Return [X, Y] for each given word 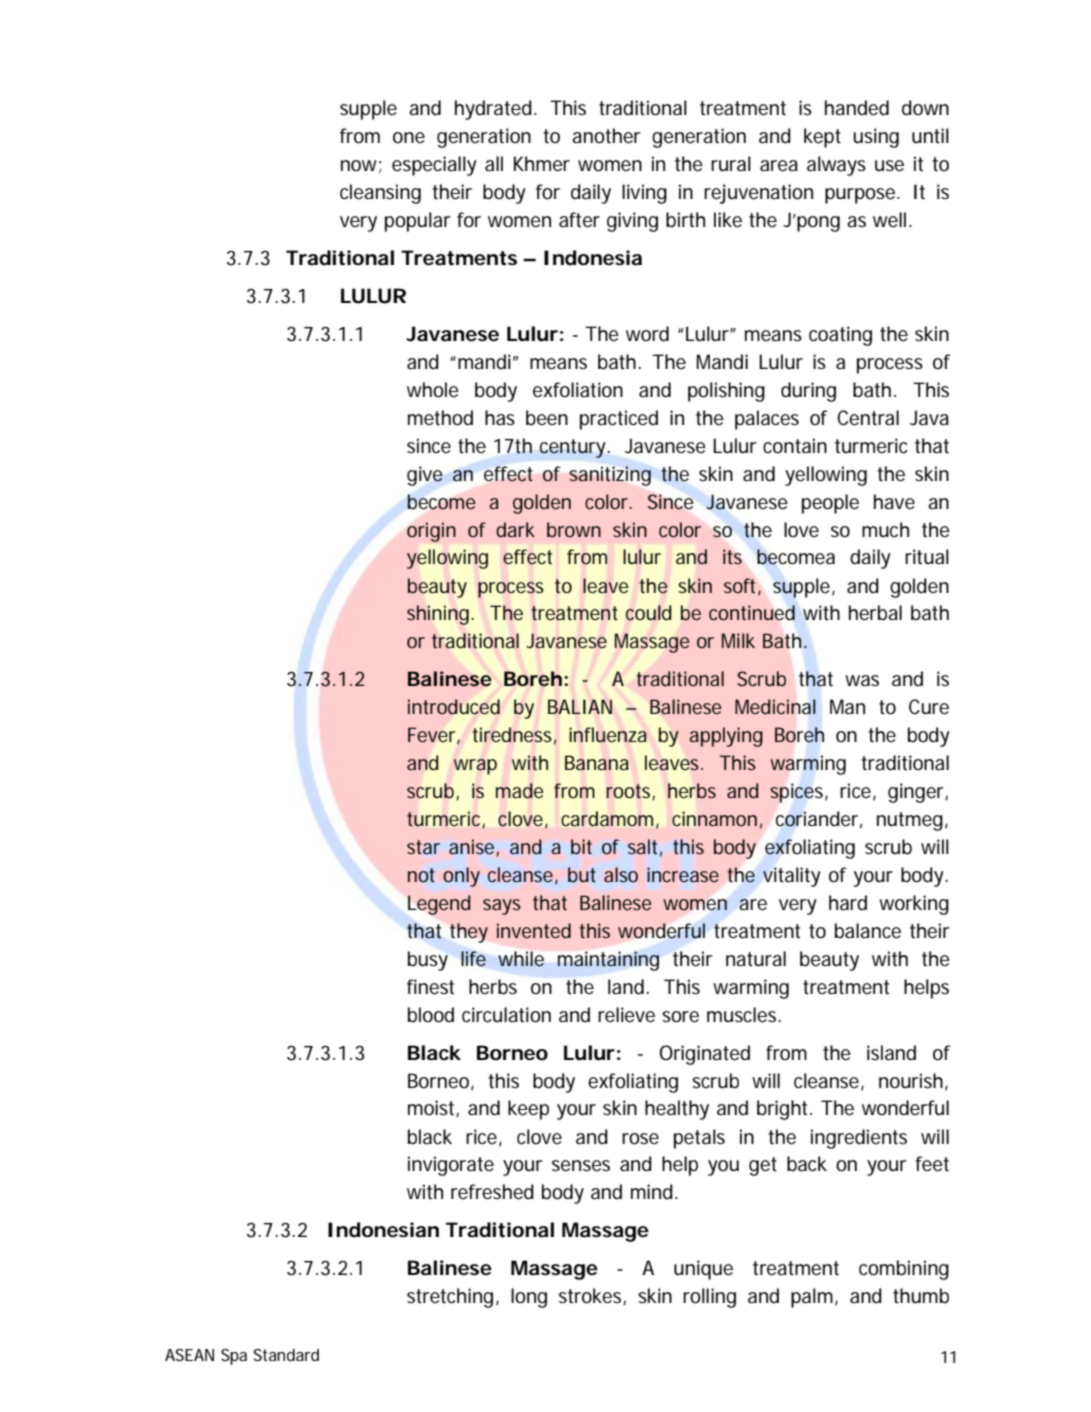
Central [868, 418]
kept [822, 138]
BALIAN [580, 706]
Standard [286, 1355]
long [529, 1298]
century [574, 448]
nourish [911, 1081]
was [862, 681]
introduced [454, 706]
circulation [506, 1015]
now [361, 166]
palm [812, 1298]
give [425, 476]
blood [431, 1015]
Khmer [542, 163]
